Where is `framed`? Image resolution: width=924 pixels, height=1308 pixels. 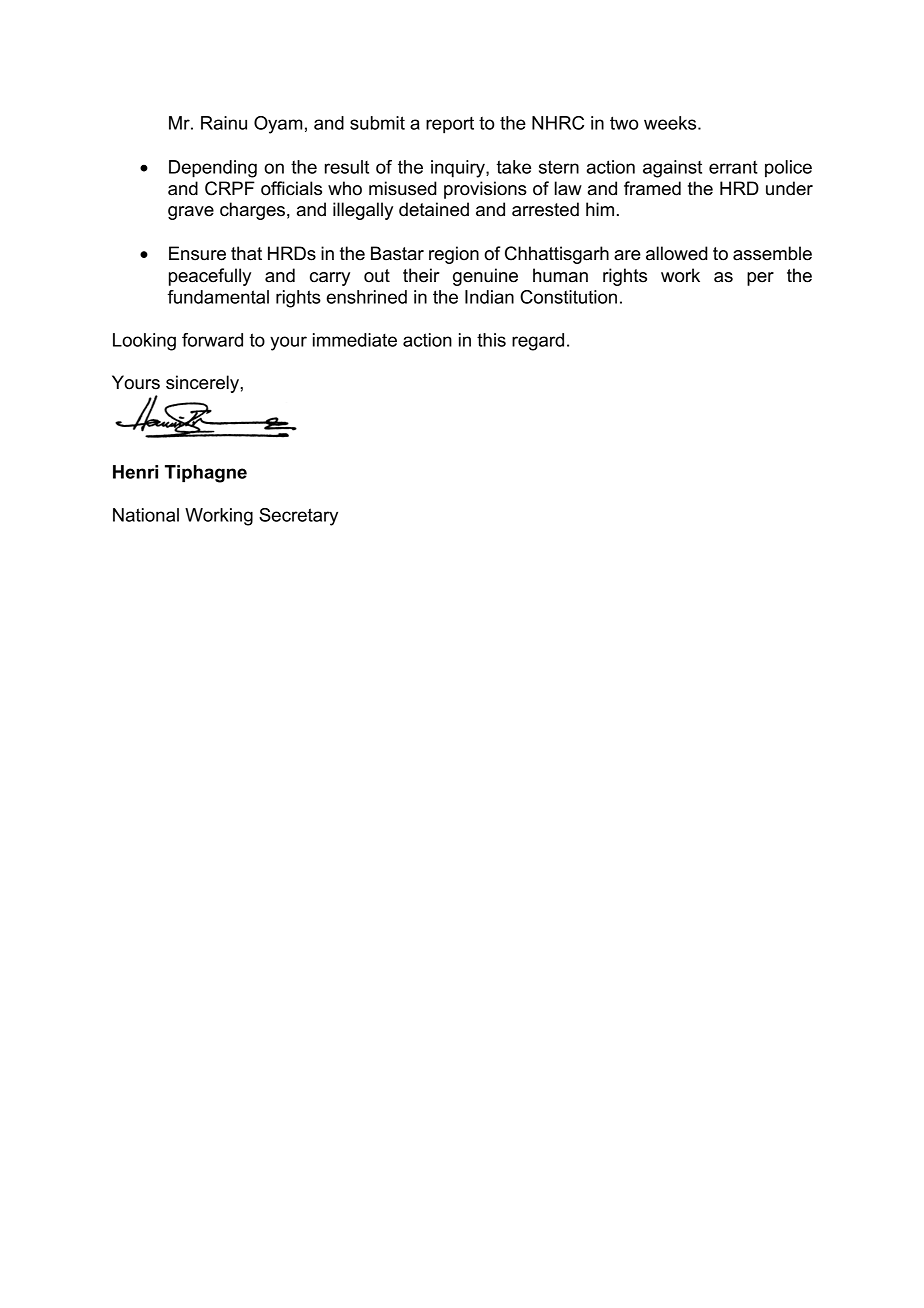 framed is located at coordinates (652, 188).
